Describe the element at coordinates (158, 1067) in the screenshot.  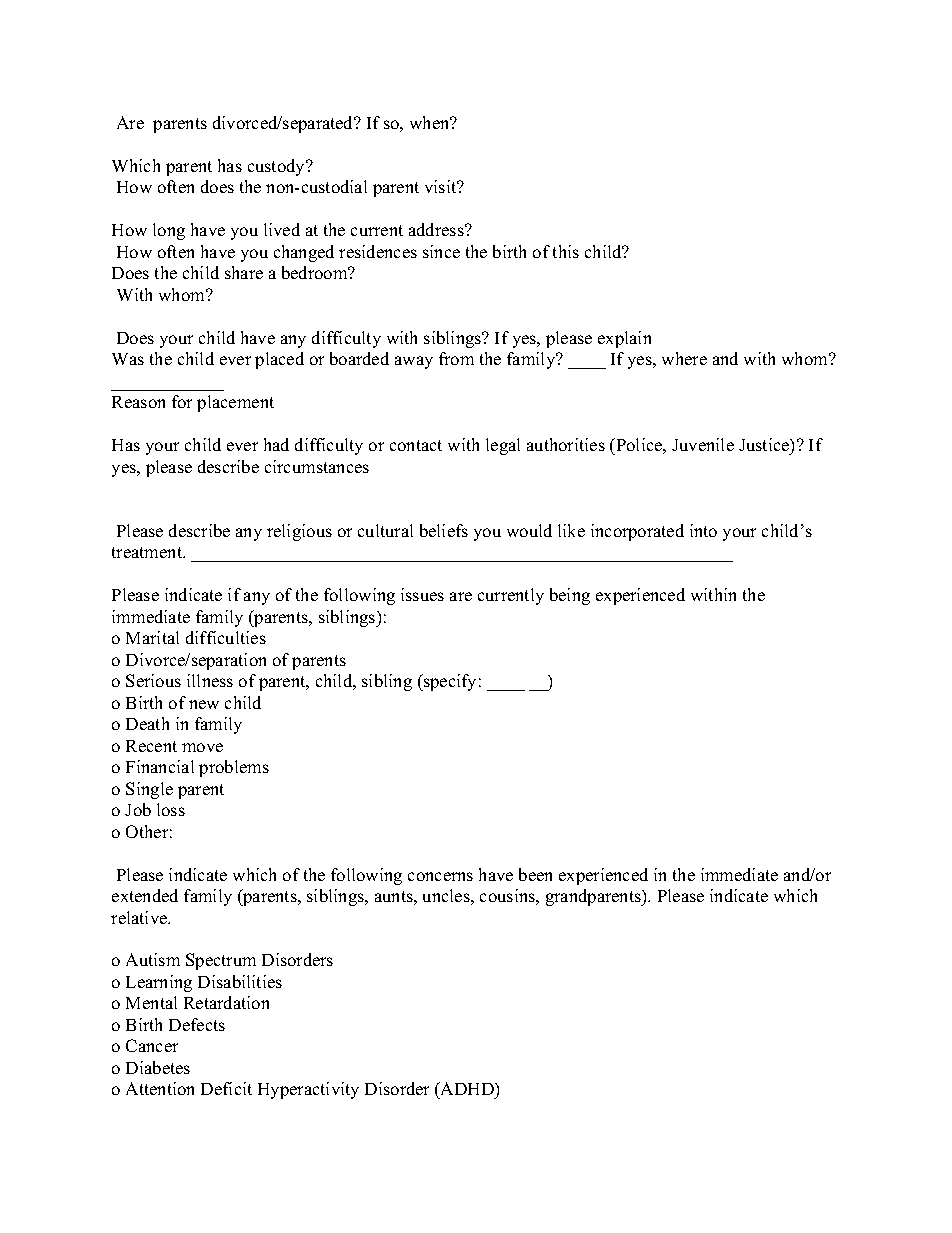
I see `Diabetes` at that location.
